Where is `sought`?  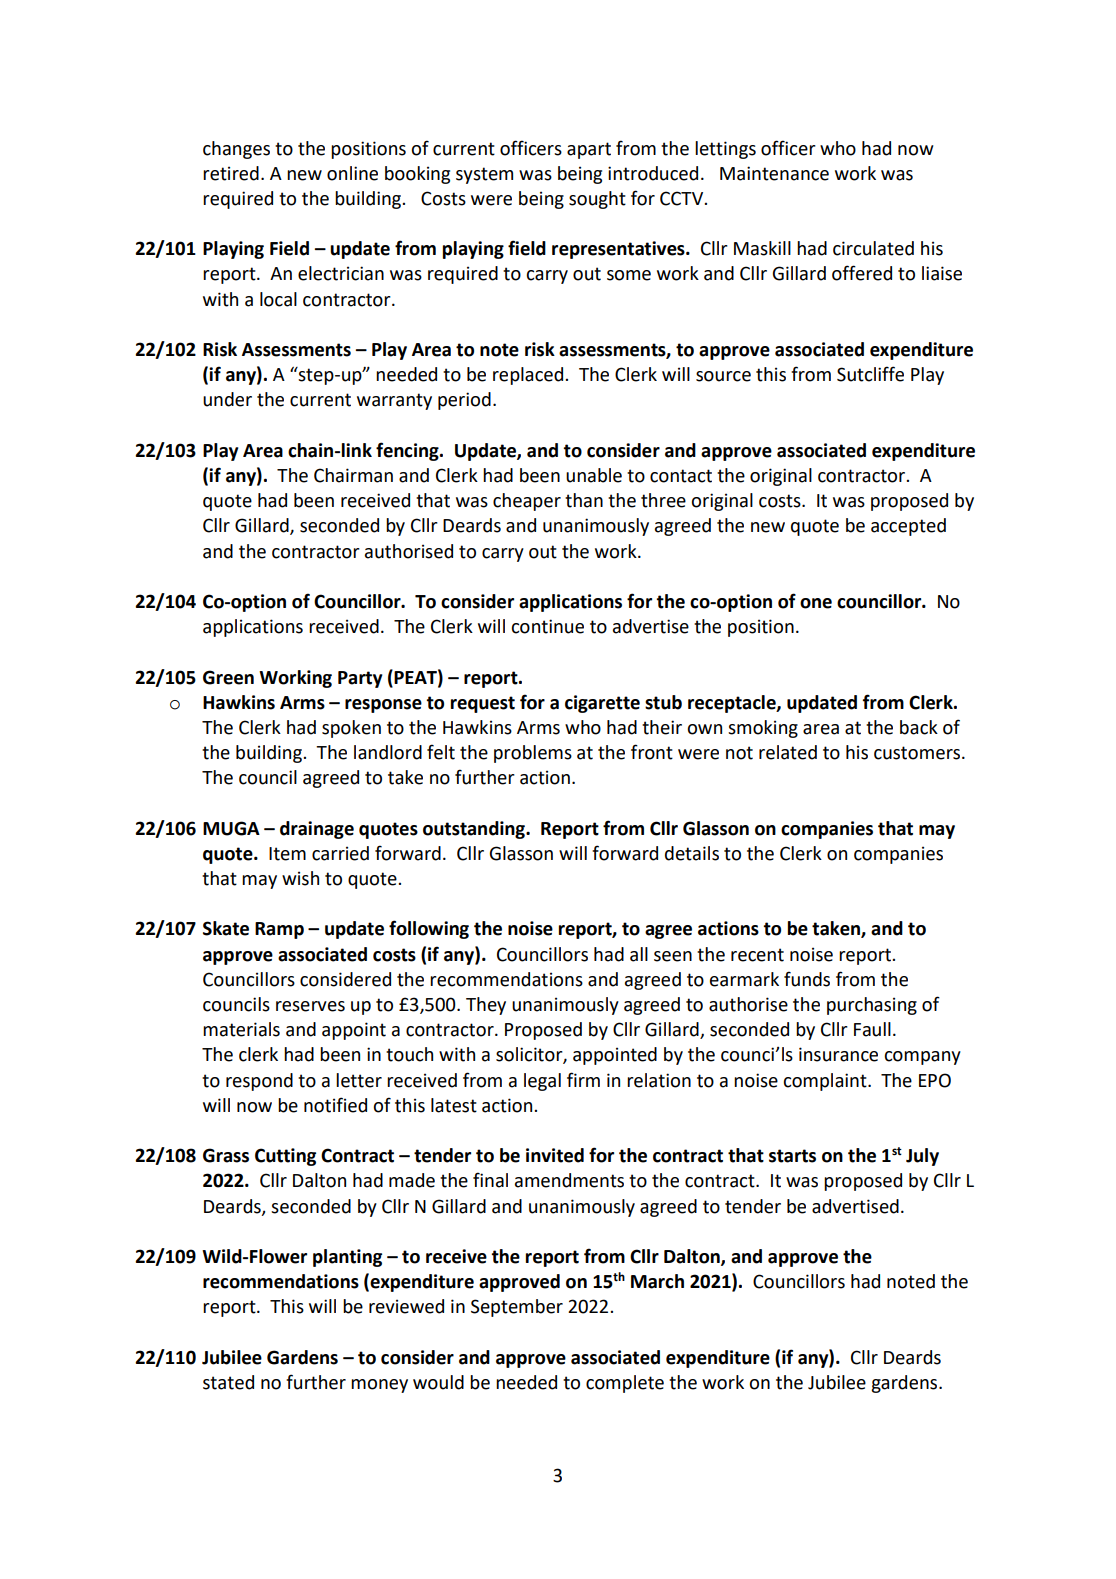
sought is located at coordinates (597, 200).
